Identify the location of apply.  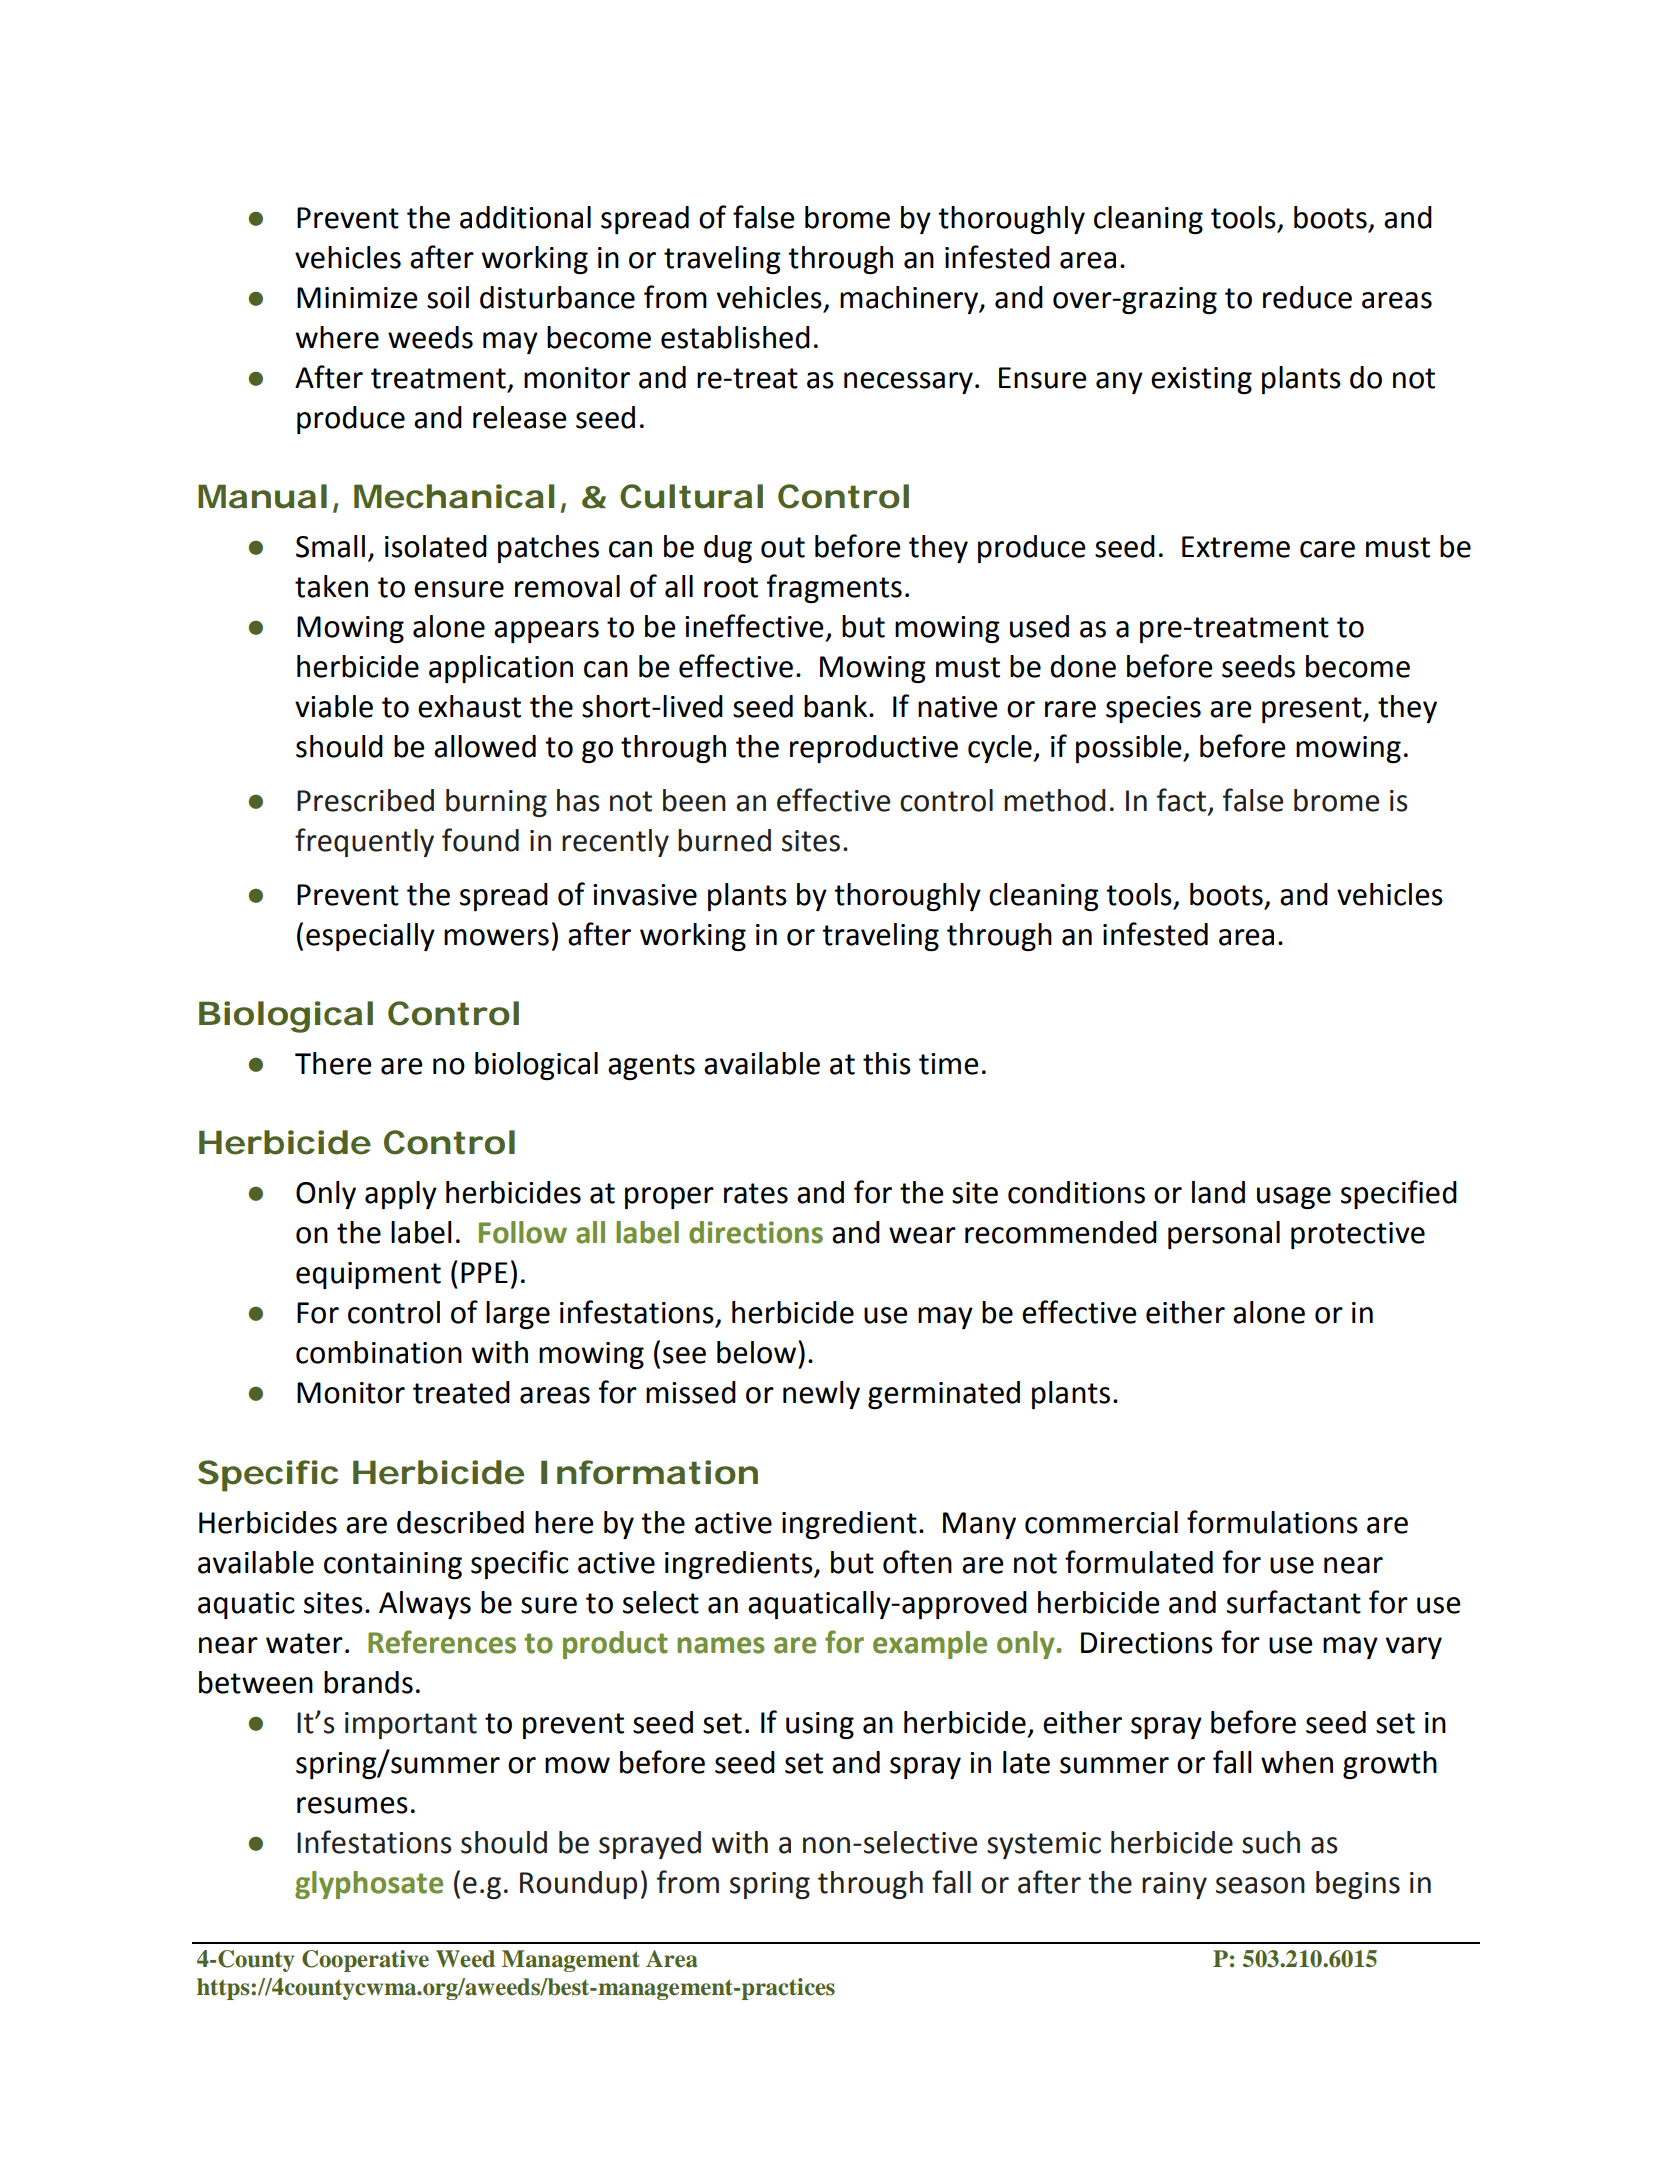
(401, 1195).
